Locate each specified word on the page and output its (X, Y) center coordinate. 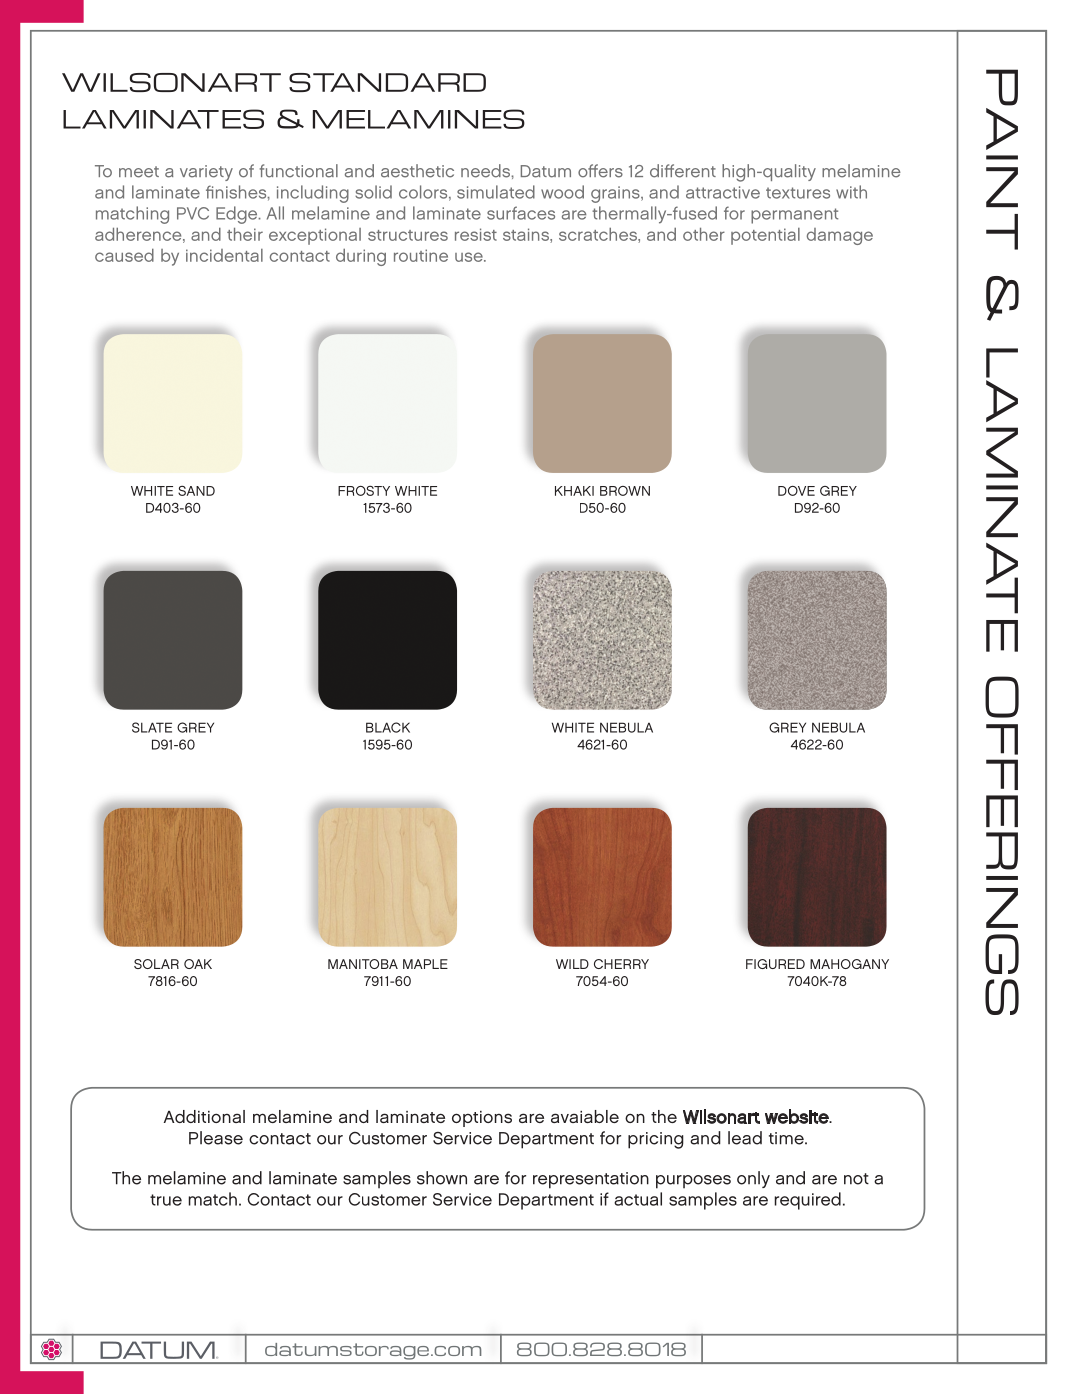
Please (216, 1138)
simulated (496, 192)
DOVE (796, 491)
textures (798, 193)
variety (206, 173)
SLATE (152, 727)
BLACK (388, 727)
